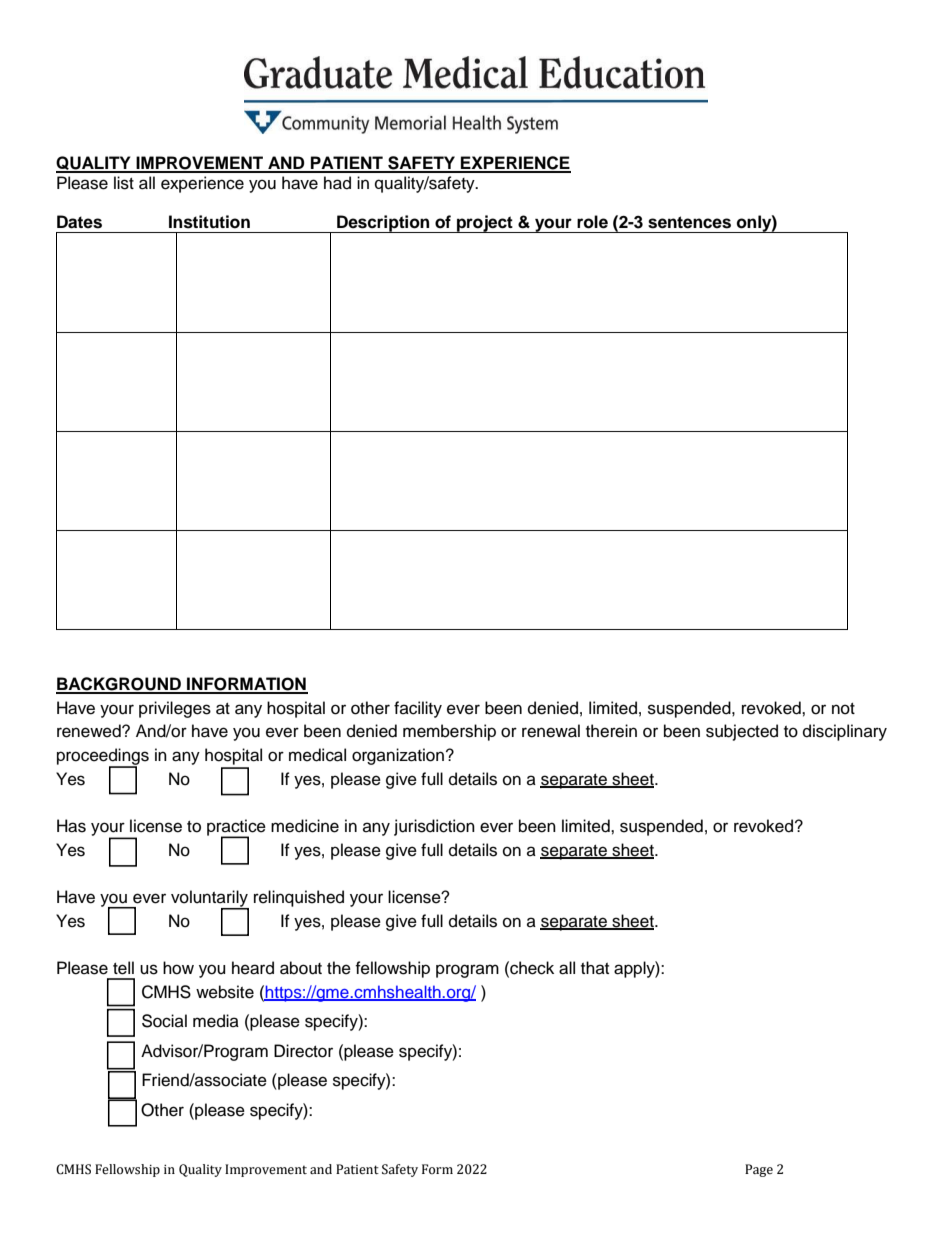  What do you see at coordinates (209, 222) in the document?
I see `Institution` at bounding box center [209, 222].
